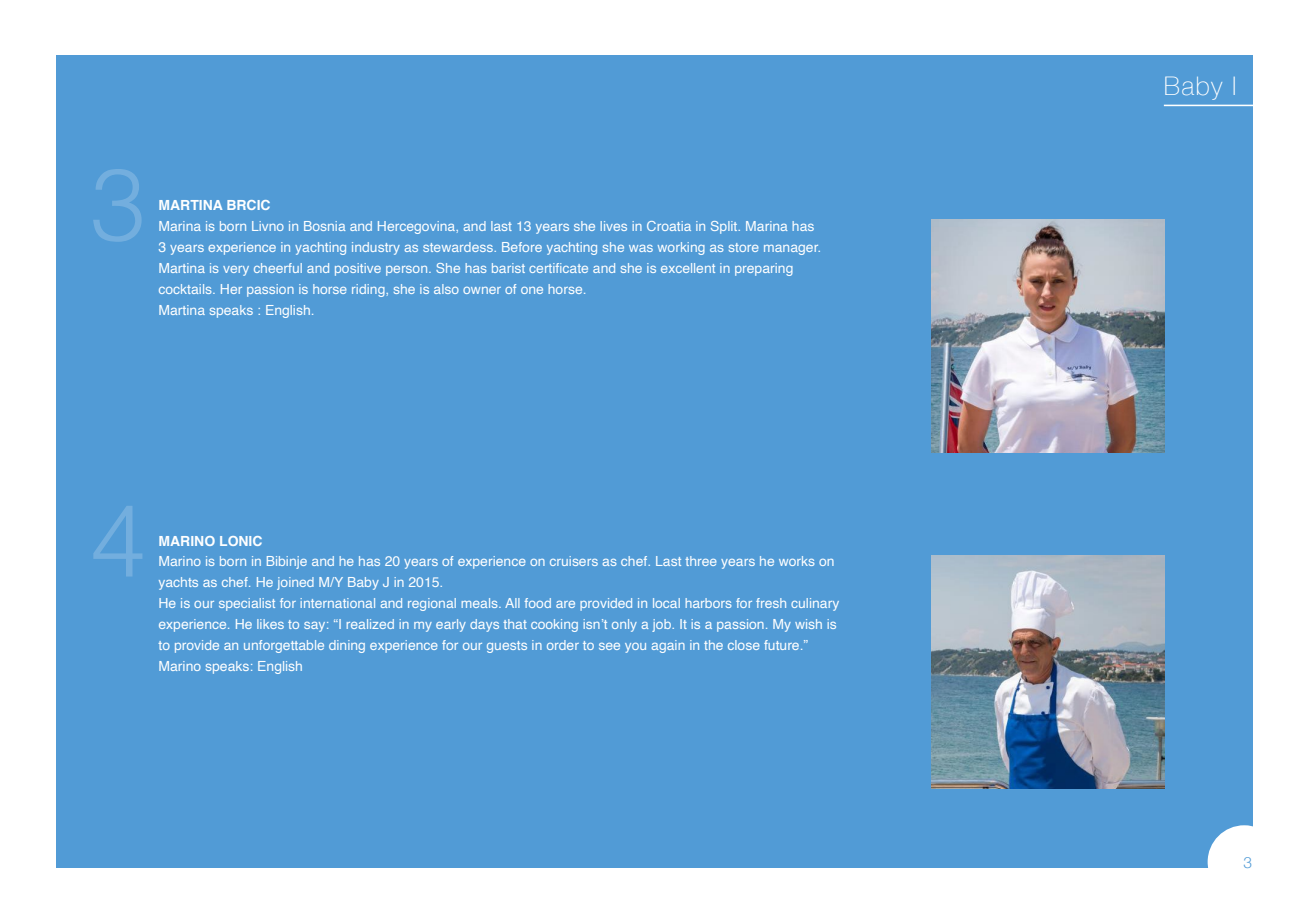 This document has height=924, width=1308. Describe the element at coordinates (701, 561) in the document. I see `three` at that location.
